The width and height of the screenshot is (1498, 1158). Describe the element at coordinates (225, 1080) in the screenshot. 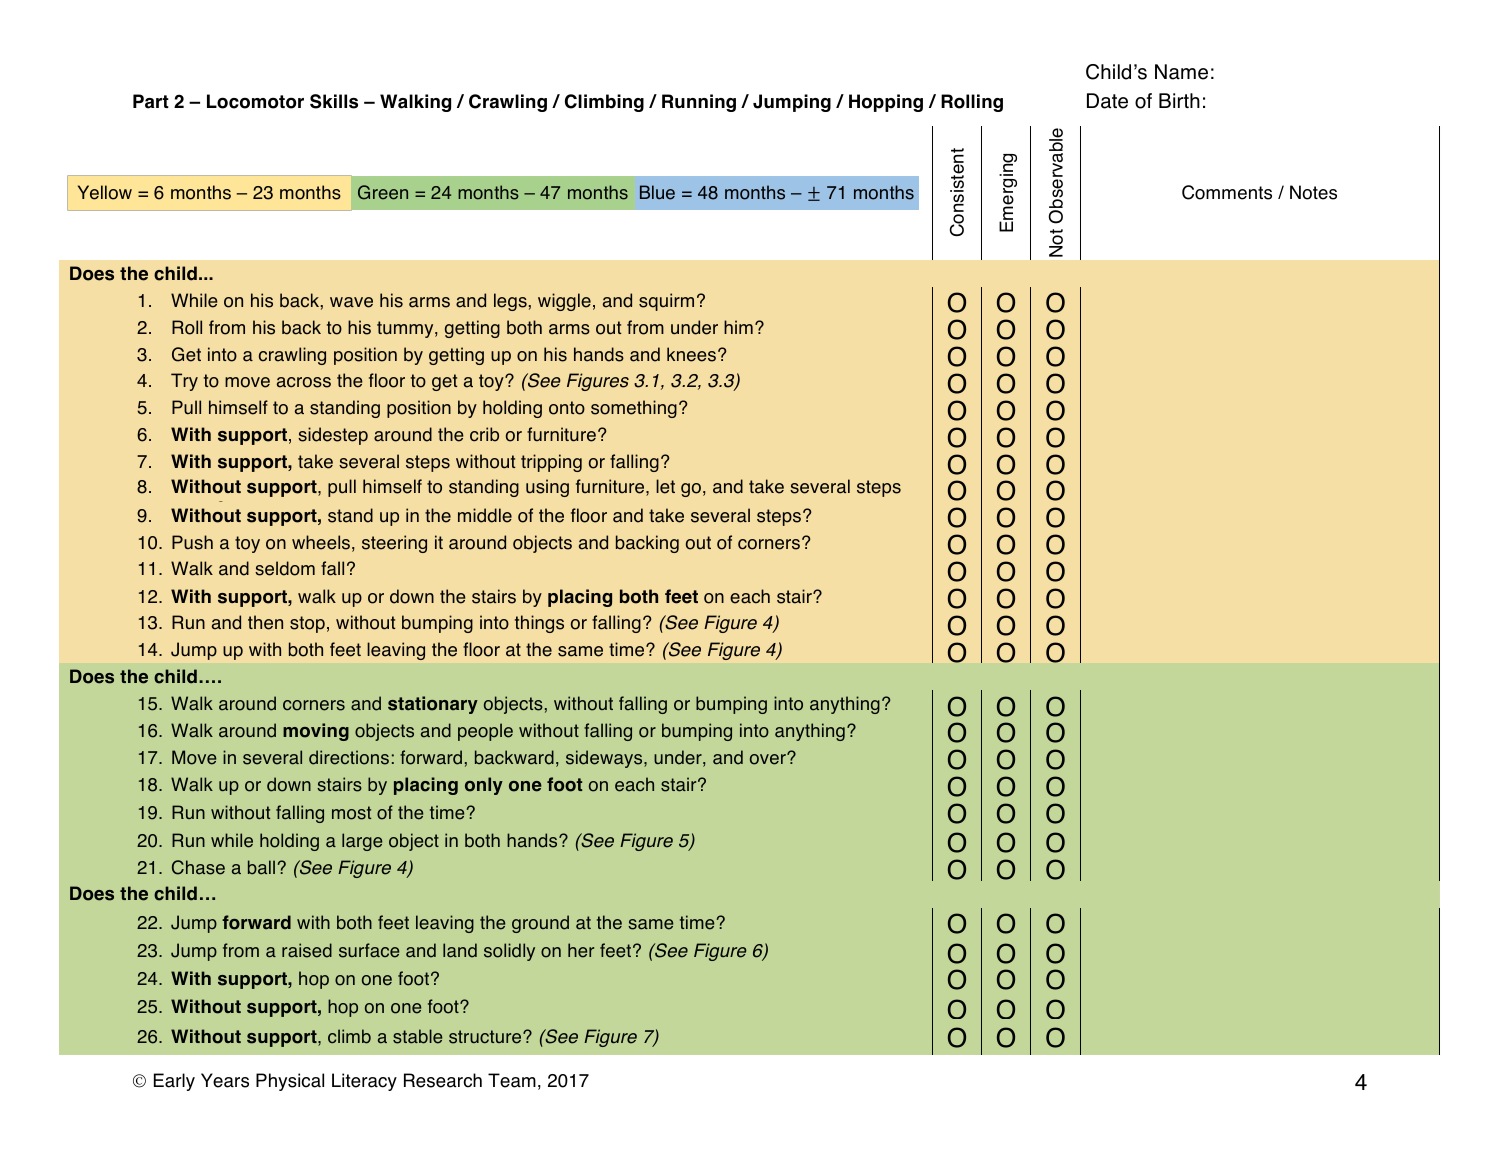

I see `Years` at that location.
